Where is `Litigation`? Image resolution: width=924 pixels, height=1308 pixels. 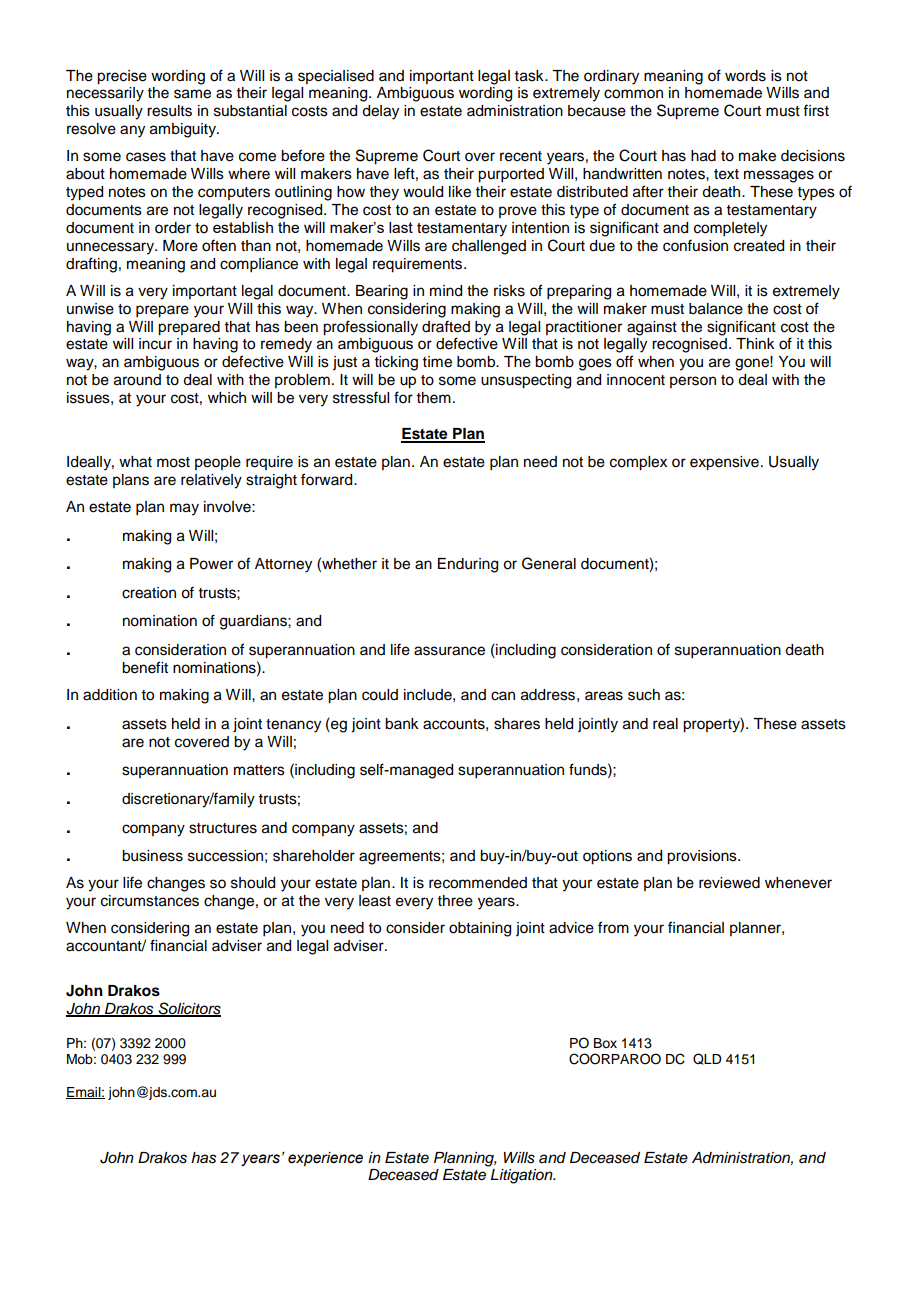
Litigation is located at coordinates (523, 1176).
